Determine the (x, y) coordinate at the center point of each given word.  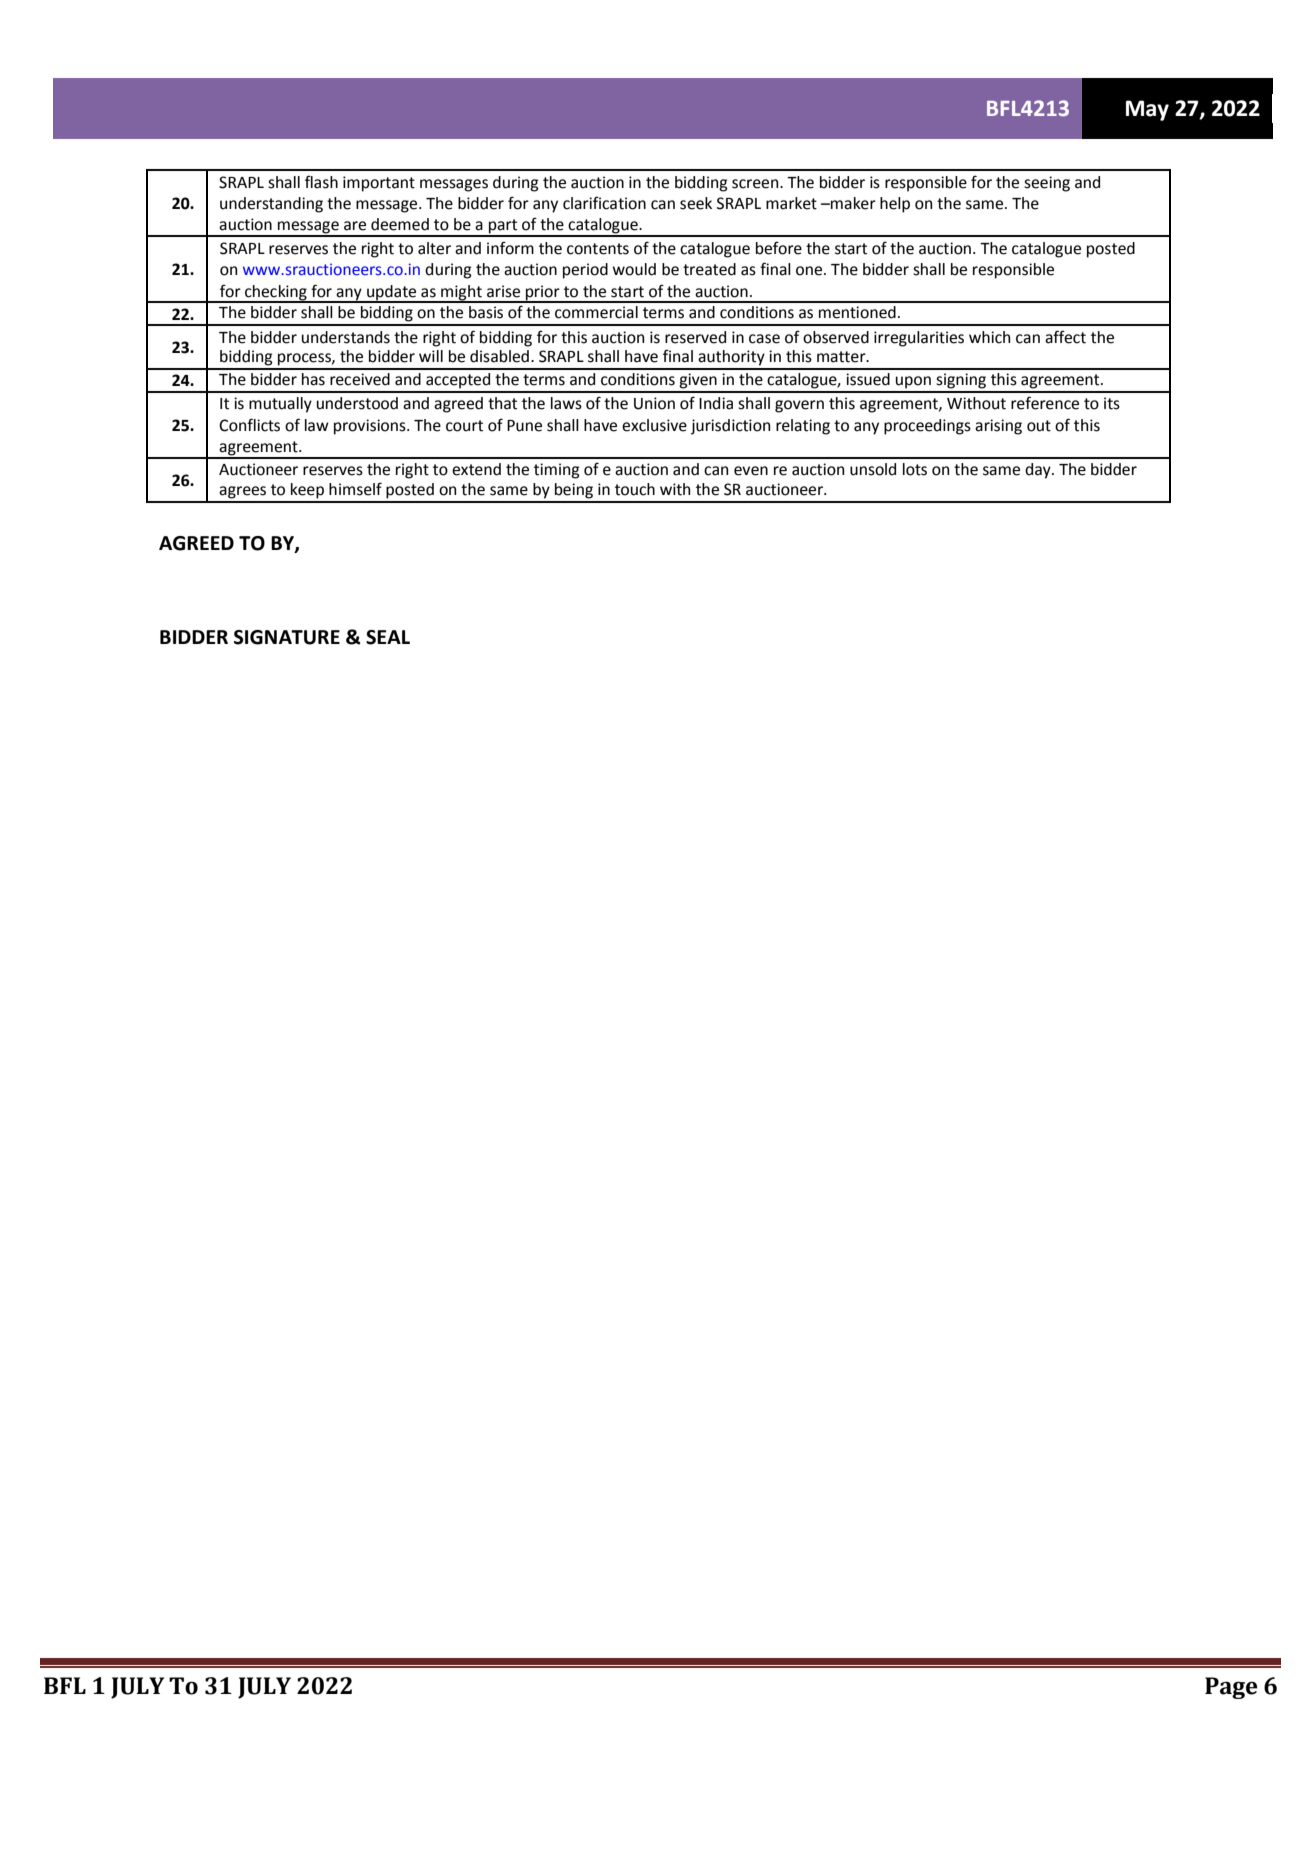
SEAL (388, 637)
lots (915, 469)
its (1112, 403)
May (1147, 110)
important (379, 184)
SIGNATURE (287, 637)
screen (756, 184)
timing (557, 471)
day (1039, 471)
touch (635, 489)
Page (1231, 1688)
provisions (371, 427)
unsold (873, 469)
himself (355, 489)
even (751, 471)
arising (998, 427)
